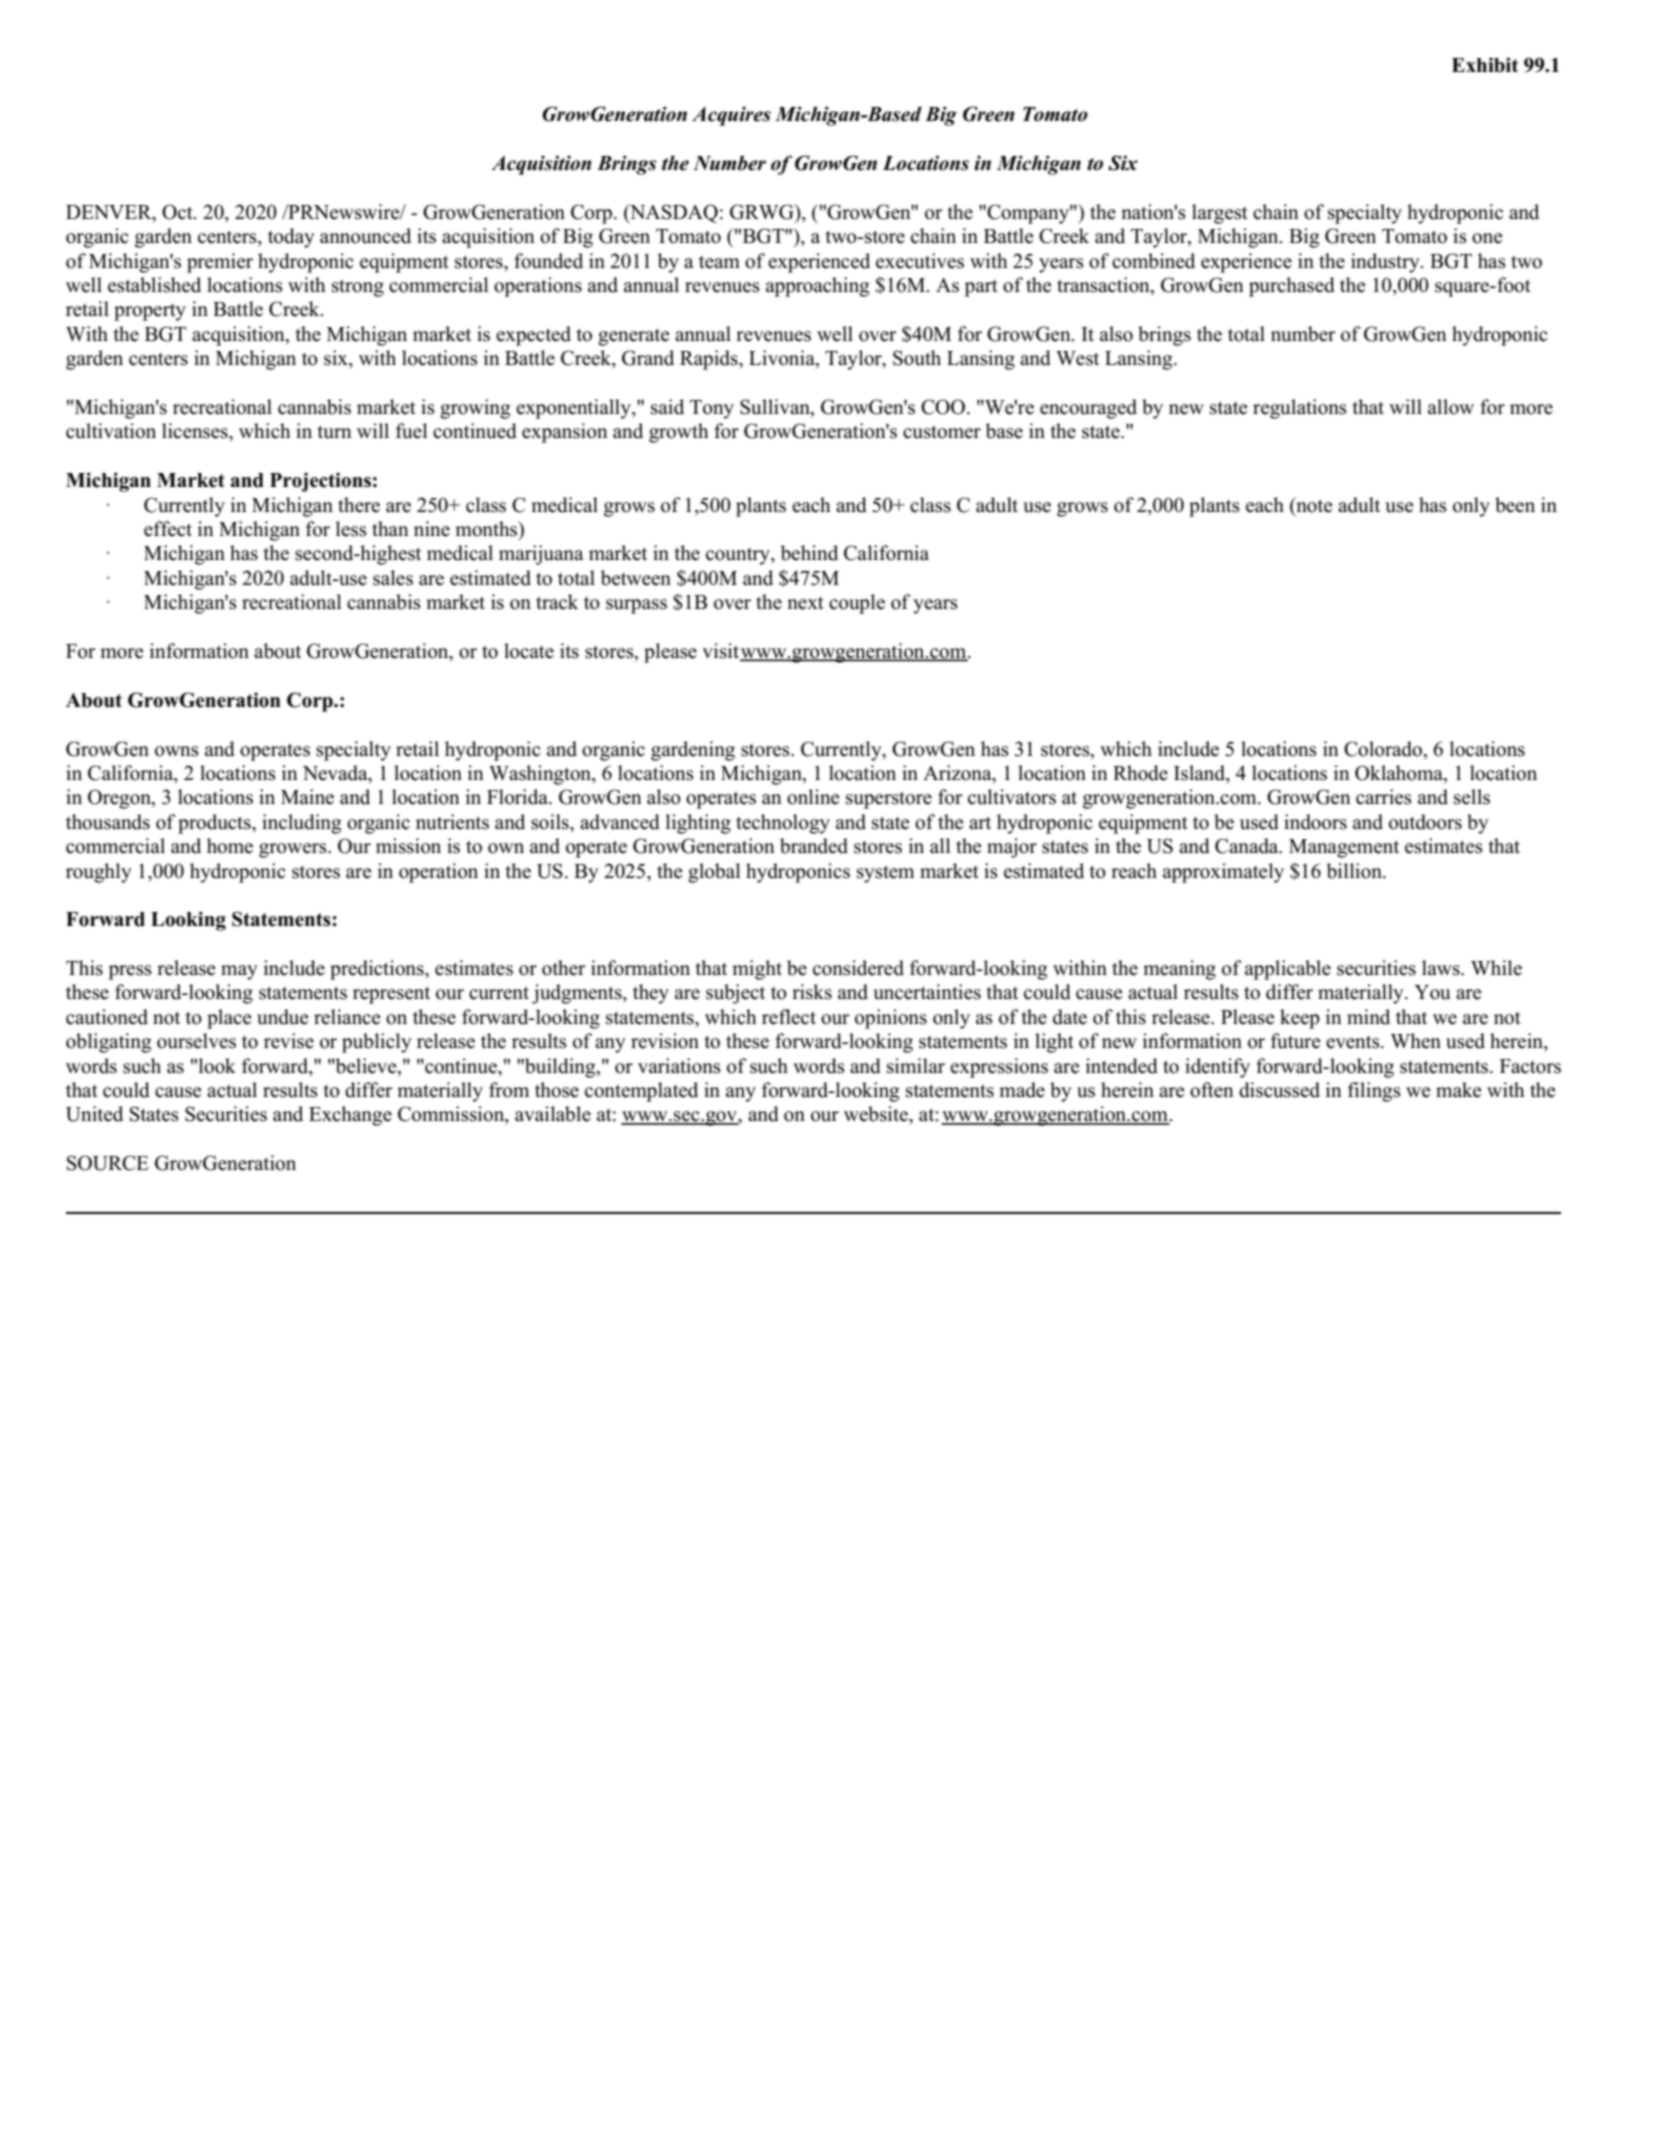 The image size is (1659, 2147). What do you see at coordinates (1374, 1092) in the screenshot?
I see `filings` at bounding box center [1374, 1092].
